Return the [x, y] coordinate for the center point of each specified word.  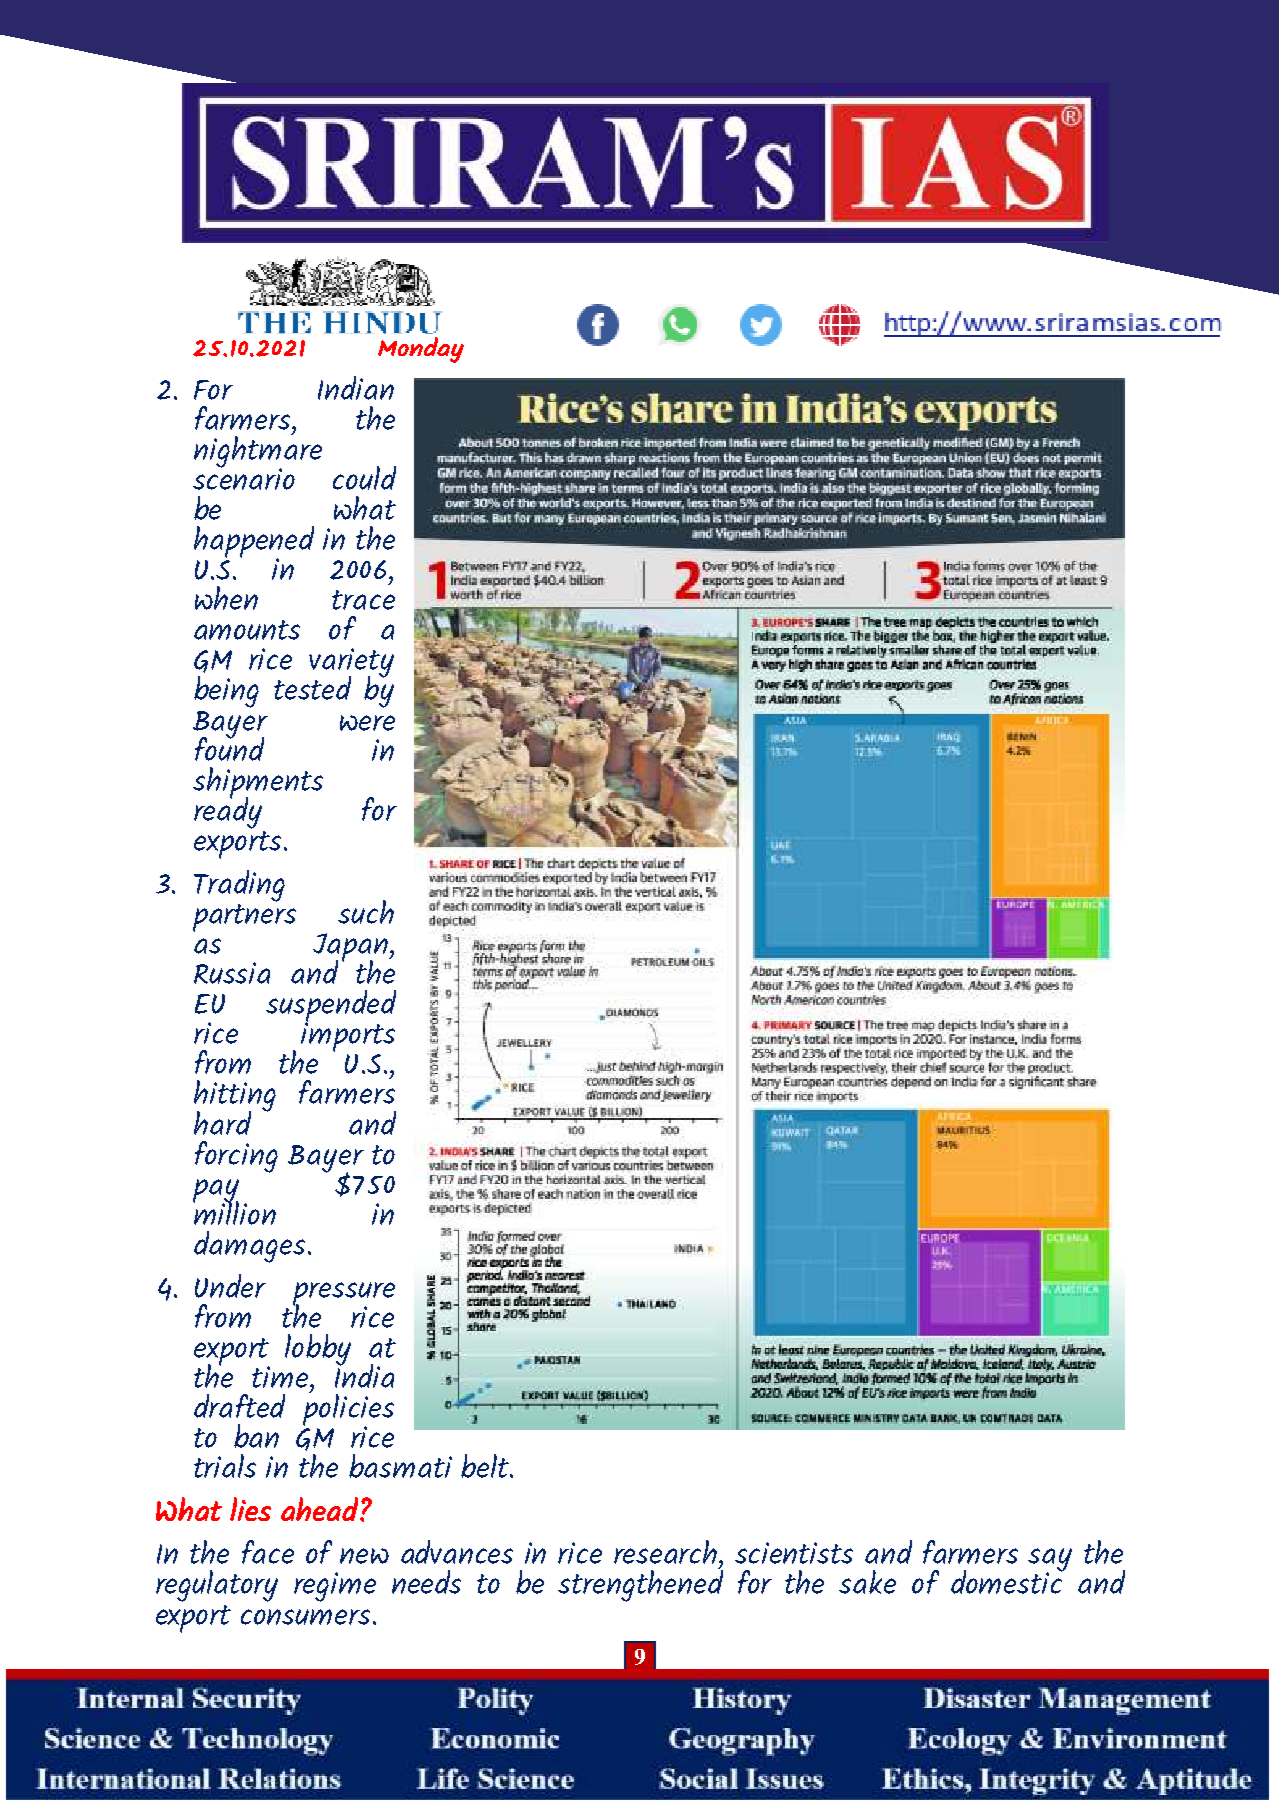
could [364, 478]
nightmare [258, 451]
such [366, 912]
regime [335, 1587]
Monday [421, 350]
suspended [331, 1007]
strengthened [640, 1585]
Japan [351, 948]
